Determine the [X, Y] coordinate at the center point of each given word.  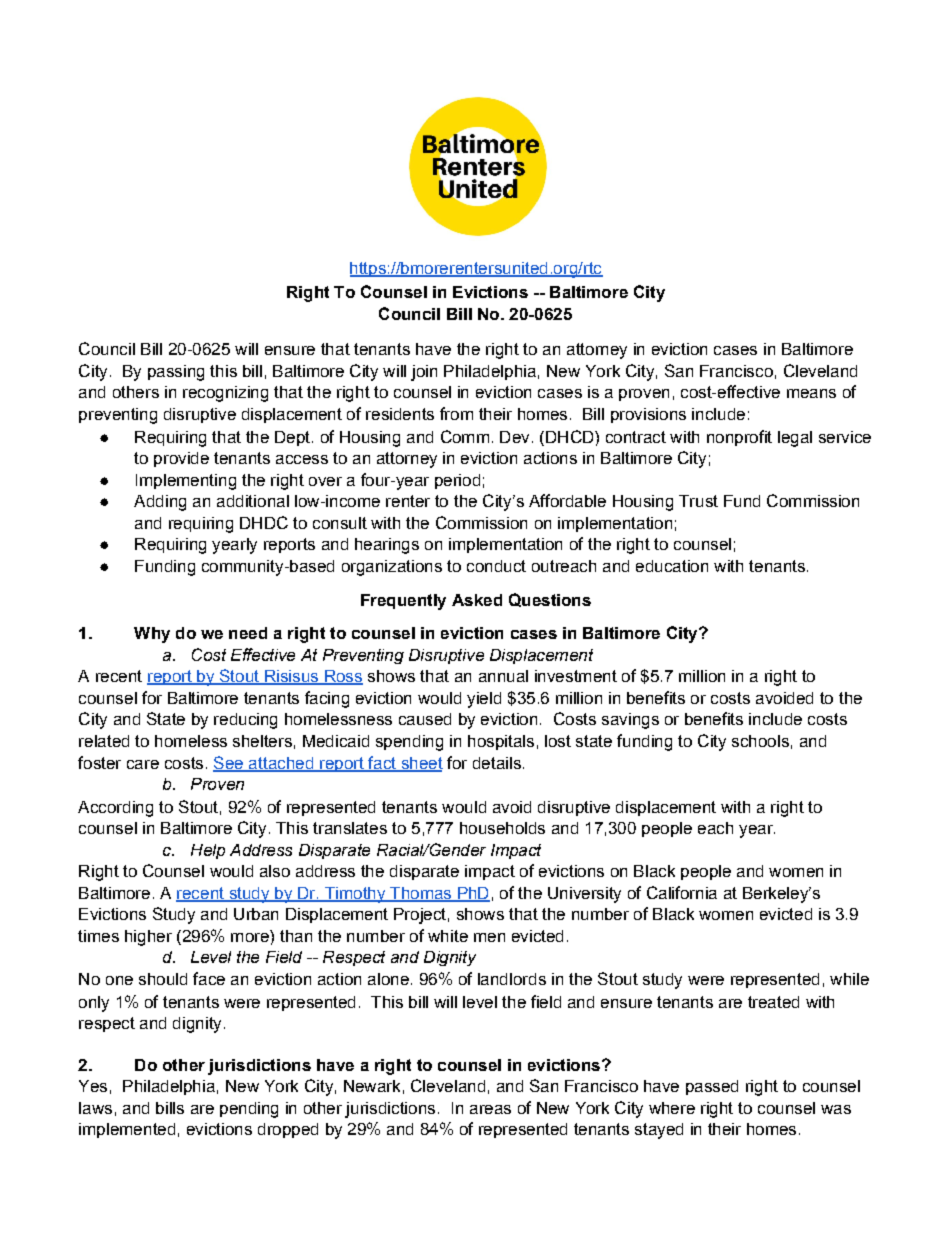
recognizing [225, 394]
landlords [512, 979]
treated [773, 1002]
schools [760, 741]
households [502, 828]
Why [152, 635]
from [456, 413]
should [163, 979]
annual [503, 676]
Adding [160, 503]
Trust [698, 501]
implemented [127, 1130]
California [682, 892]
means [811, 393]
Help [208, 851]
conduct [496, 566]
